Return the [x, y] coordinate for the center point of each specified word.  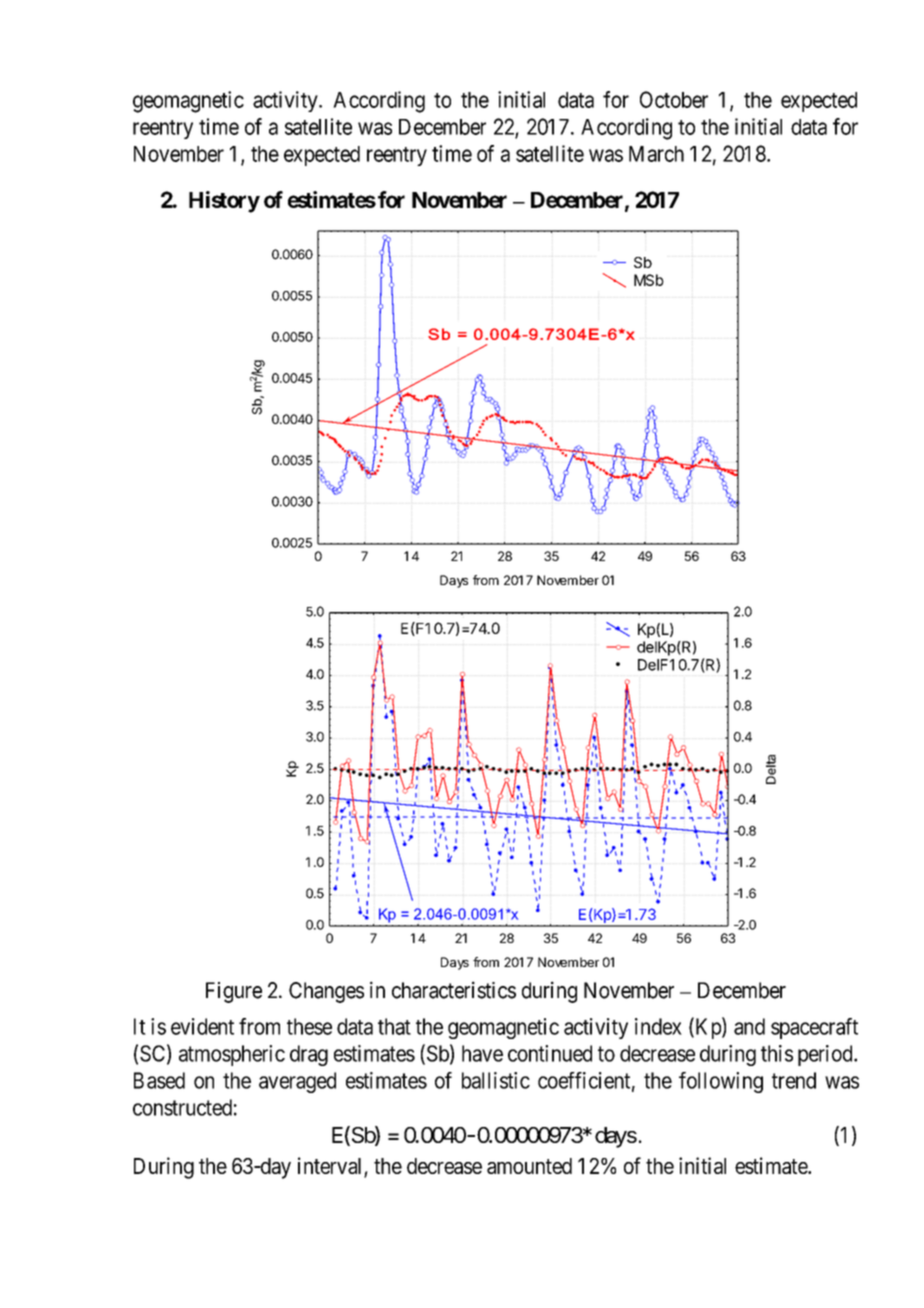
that [394, 1026]
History [224, 202]
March [656, 154]
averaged [297, 1082]
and [749, 1026]
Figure [234, 992]
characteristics [454, 990]
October [674, 99]
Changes [326, 992]
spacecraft [814, 1028]
